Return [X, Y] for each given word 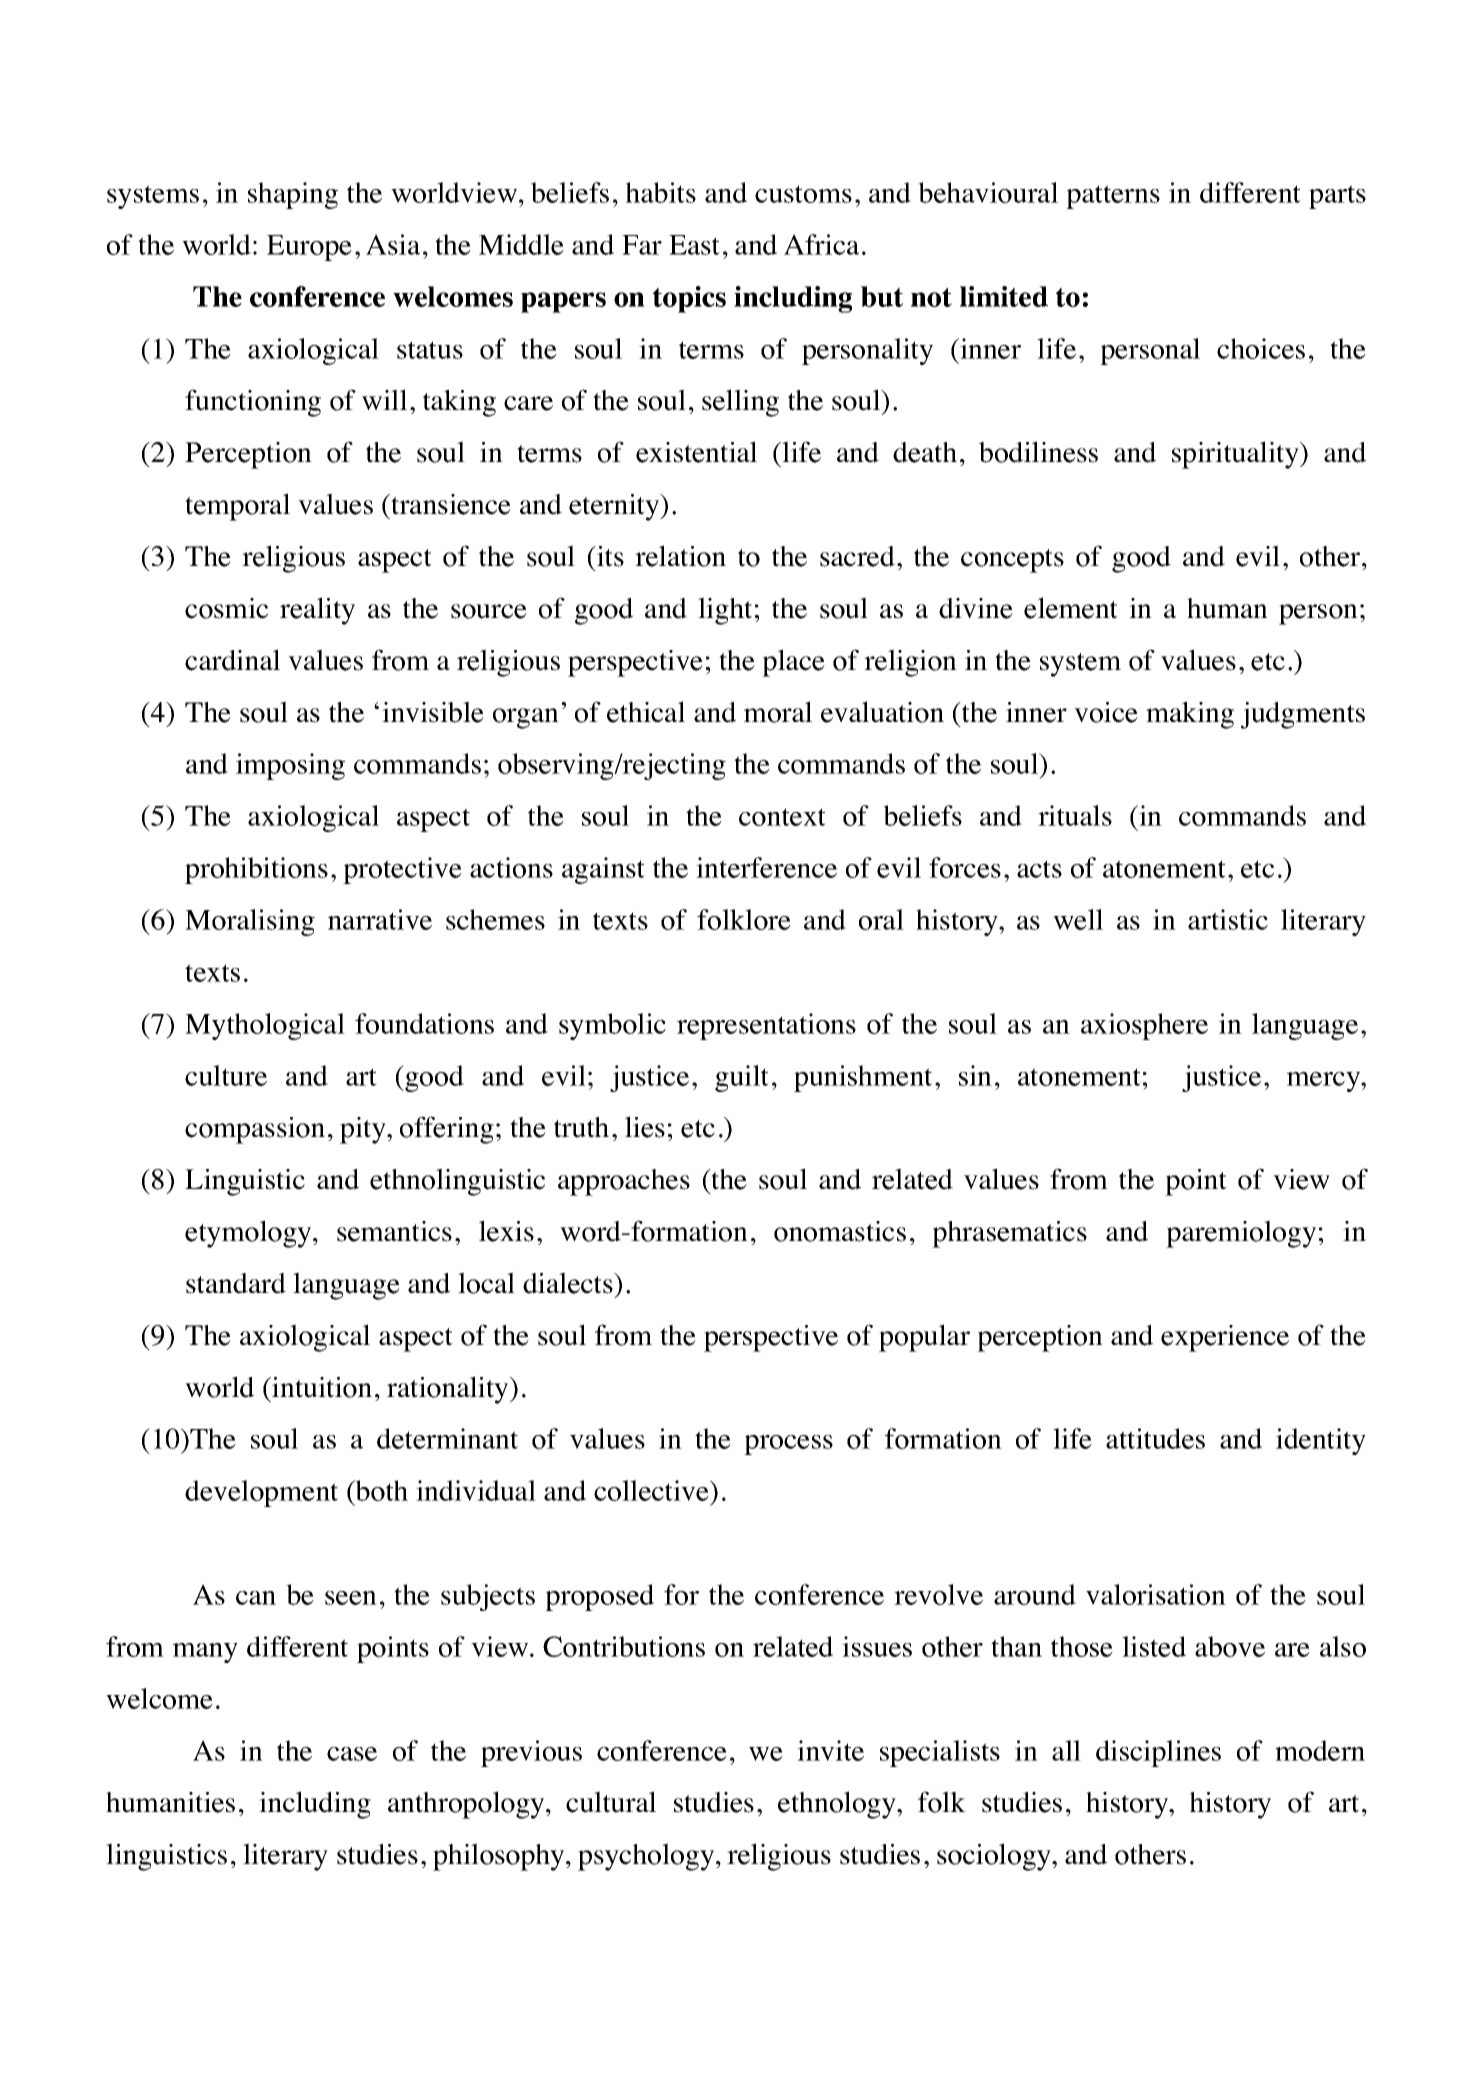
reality [317, 611]
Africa [821, 244]
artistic [1228, 919]
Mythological [265, 1026]
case [352, 1754]
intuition [321, 1387]
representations [766, 1026]
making [1190, 715]
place [793, 663]
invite [830, 1750]
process [788, 1445]
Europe [309, 248]
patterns [1113, 197]
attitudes [1155, 1438]
